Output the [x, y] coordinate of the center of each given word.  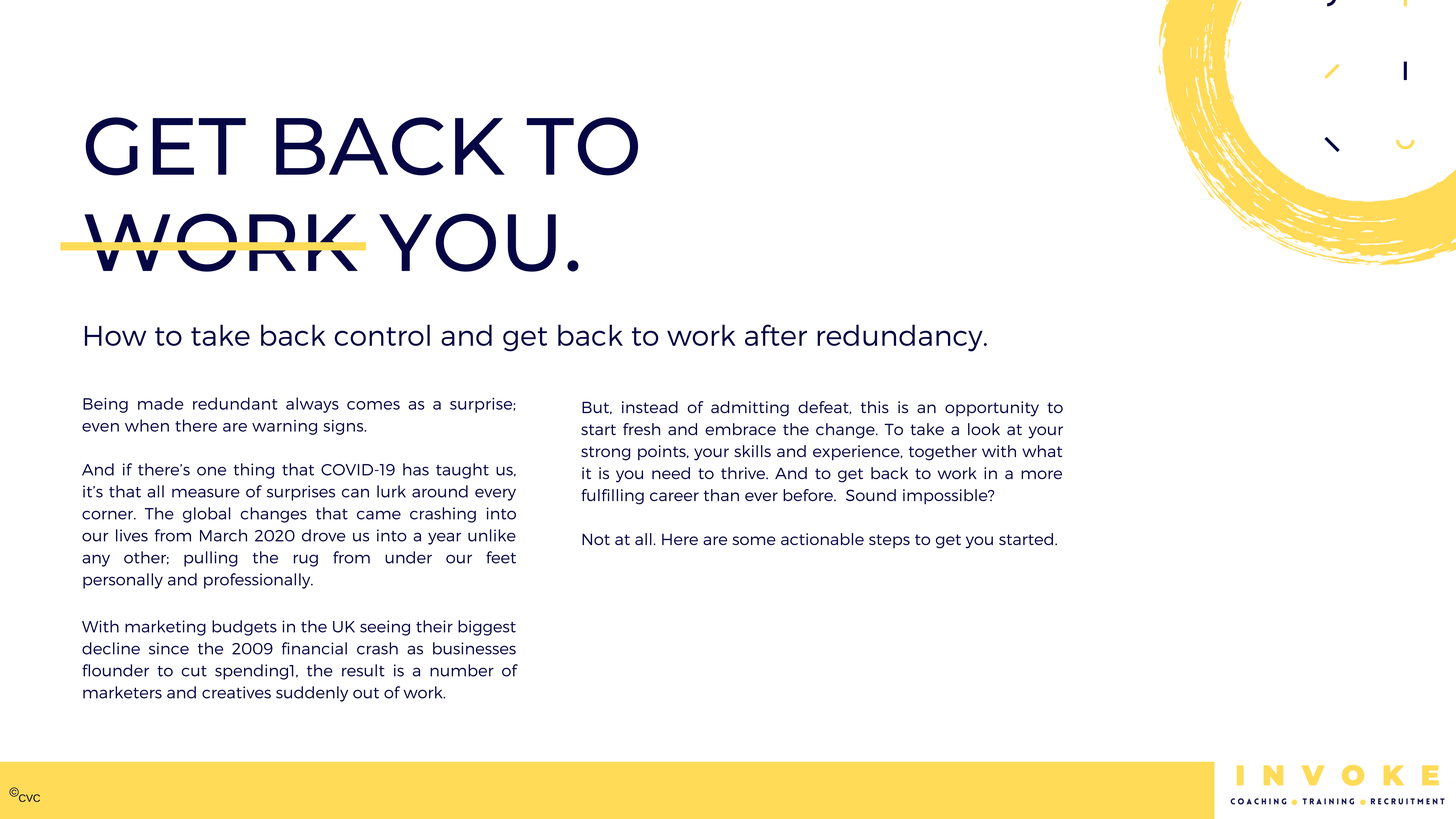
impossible [946, 497]
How [115, 336]
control [382, 335]
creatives [236, 692]
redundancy [901, 338]
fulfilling [612, 497]
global [207, 515]
